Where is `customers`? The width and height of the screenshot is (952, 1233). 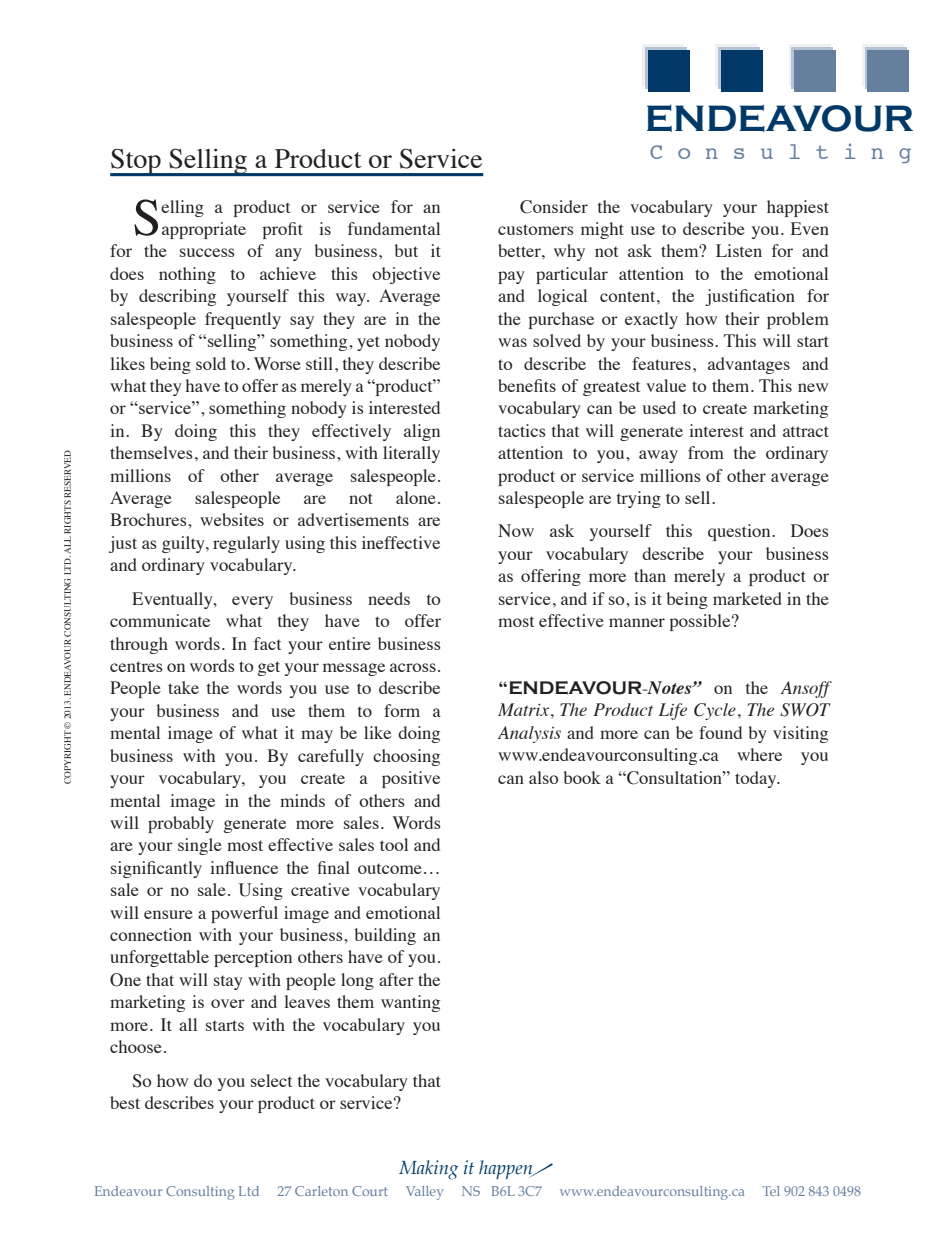
customers is located at coordinates (536, 229).
